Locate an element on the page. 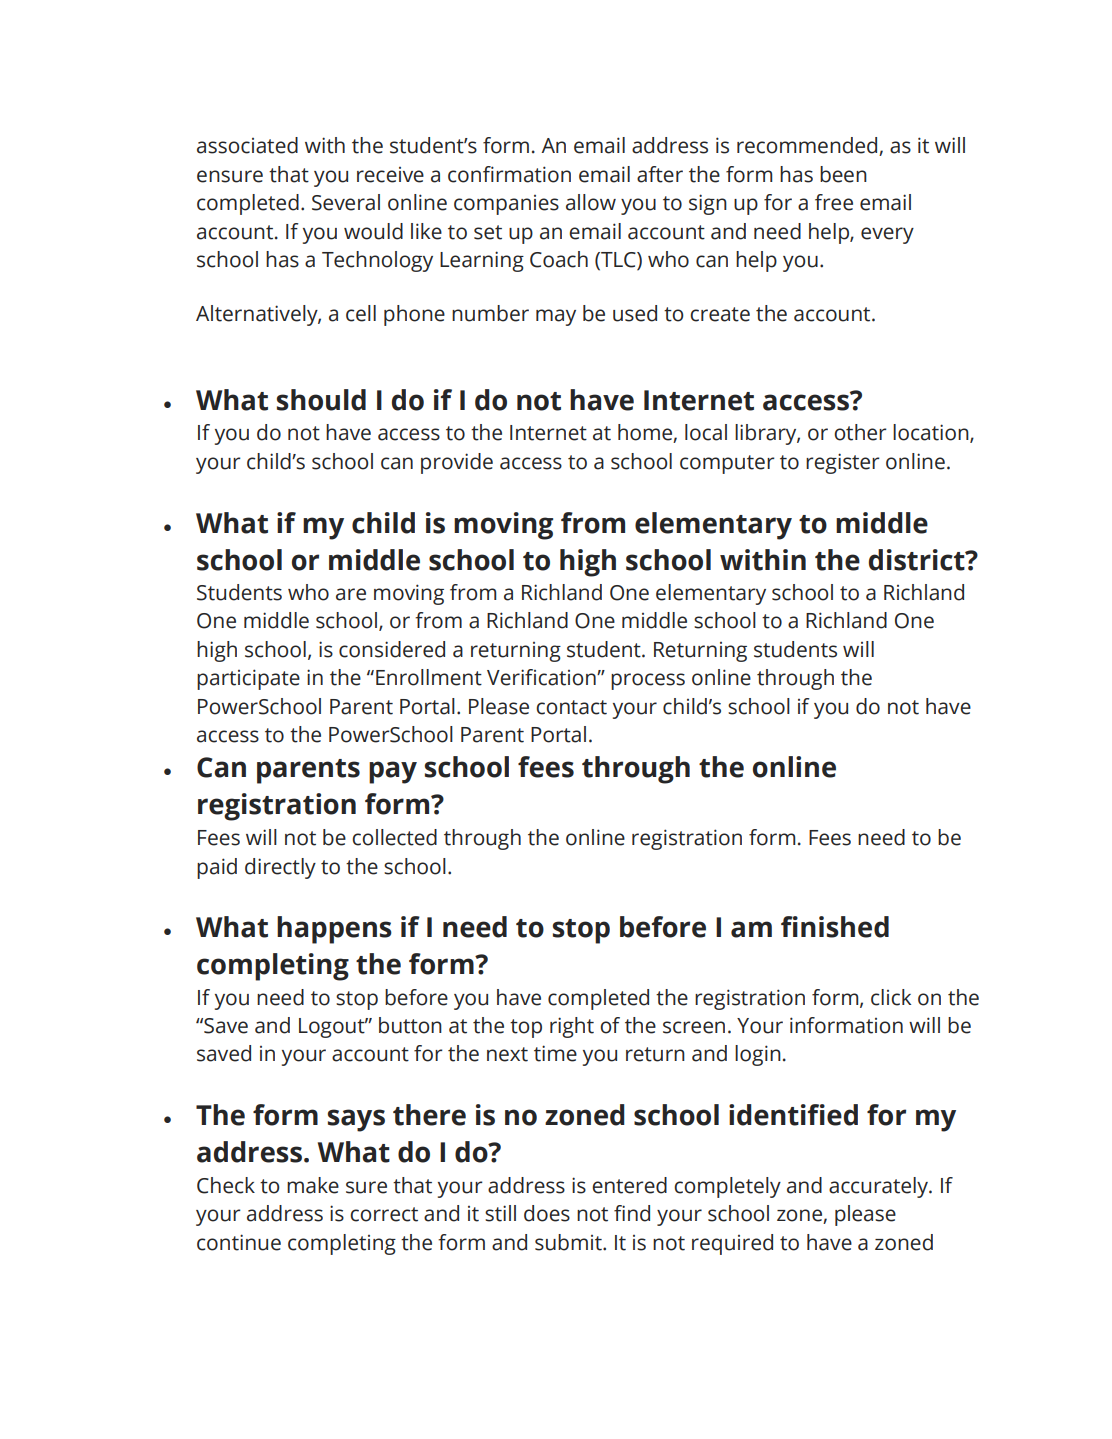 This document has width=1112, height=1439. contact is located at coordinates (571, 707).
